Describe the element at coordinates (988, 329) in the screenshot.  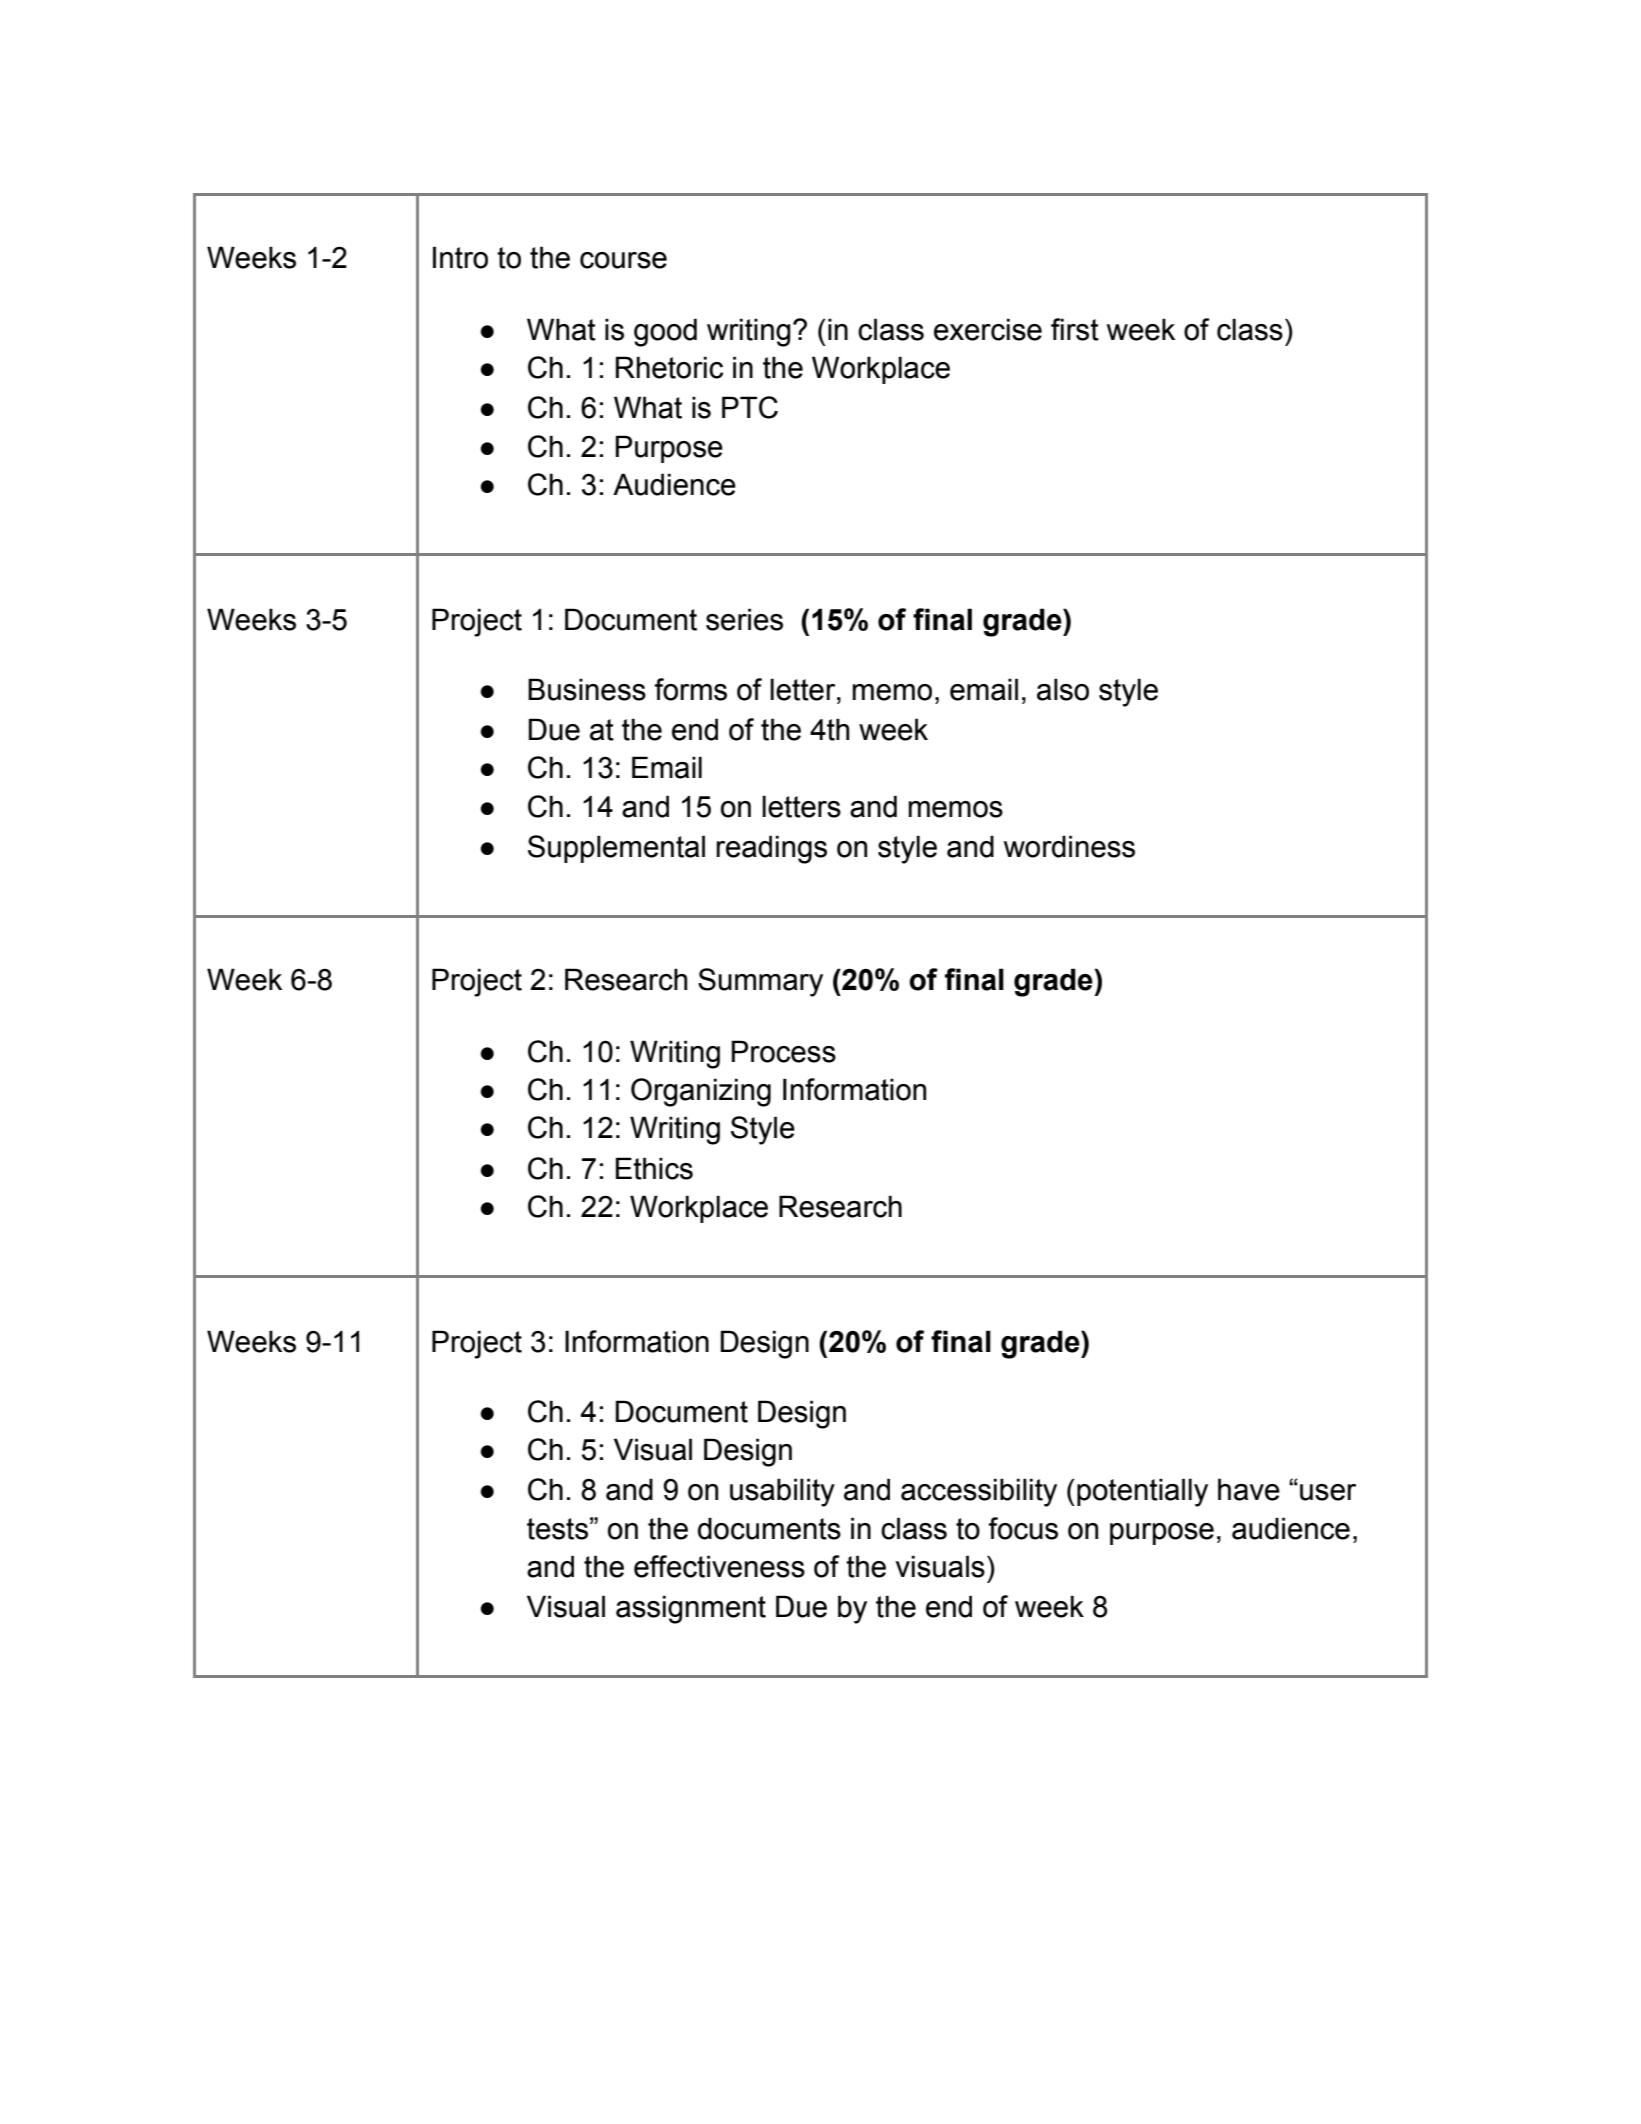
I see `exercise` at that location.
